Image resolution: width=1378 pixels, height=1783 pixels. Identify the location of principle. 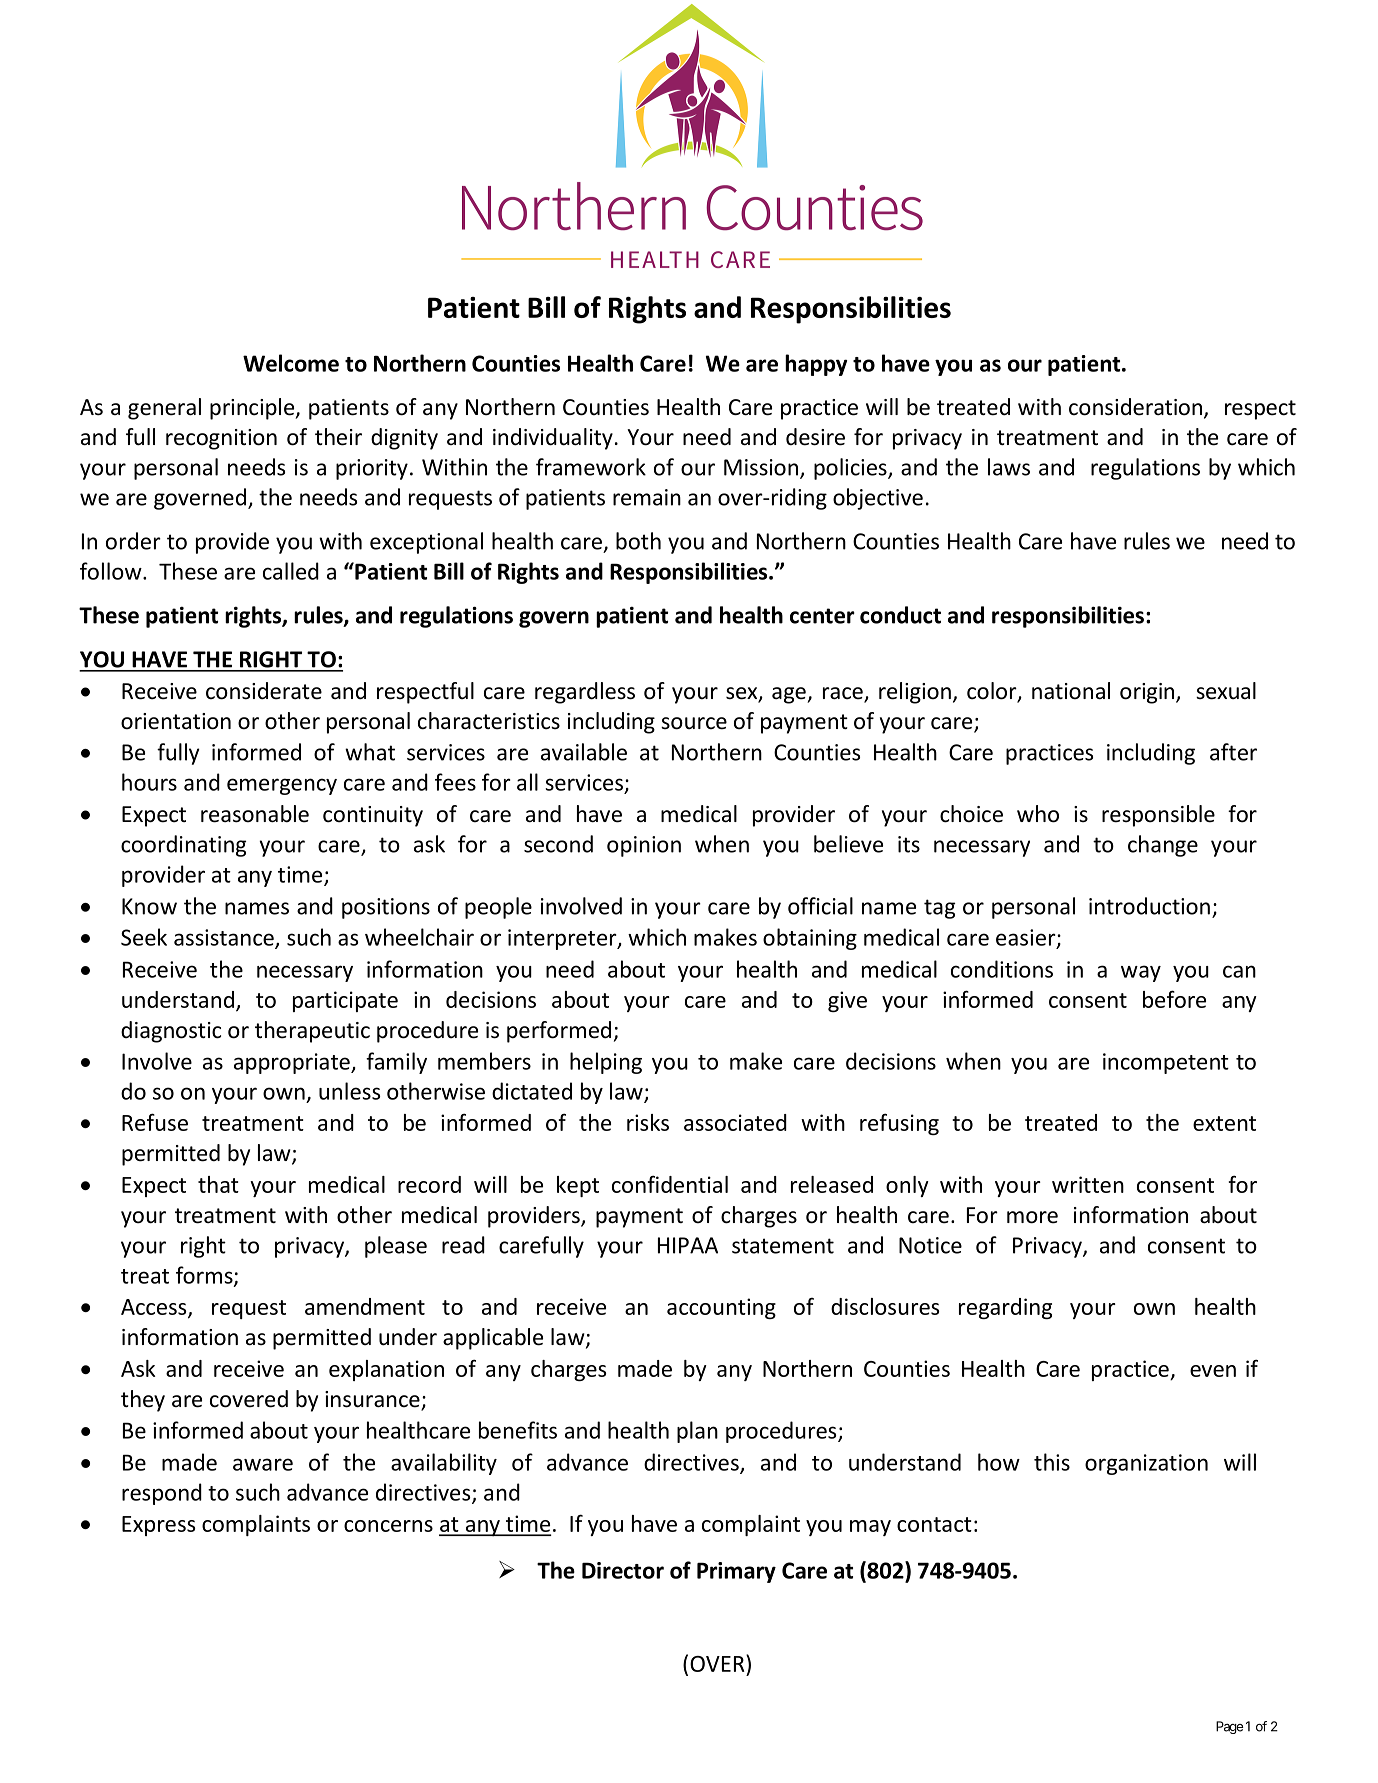
(253, 409).
